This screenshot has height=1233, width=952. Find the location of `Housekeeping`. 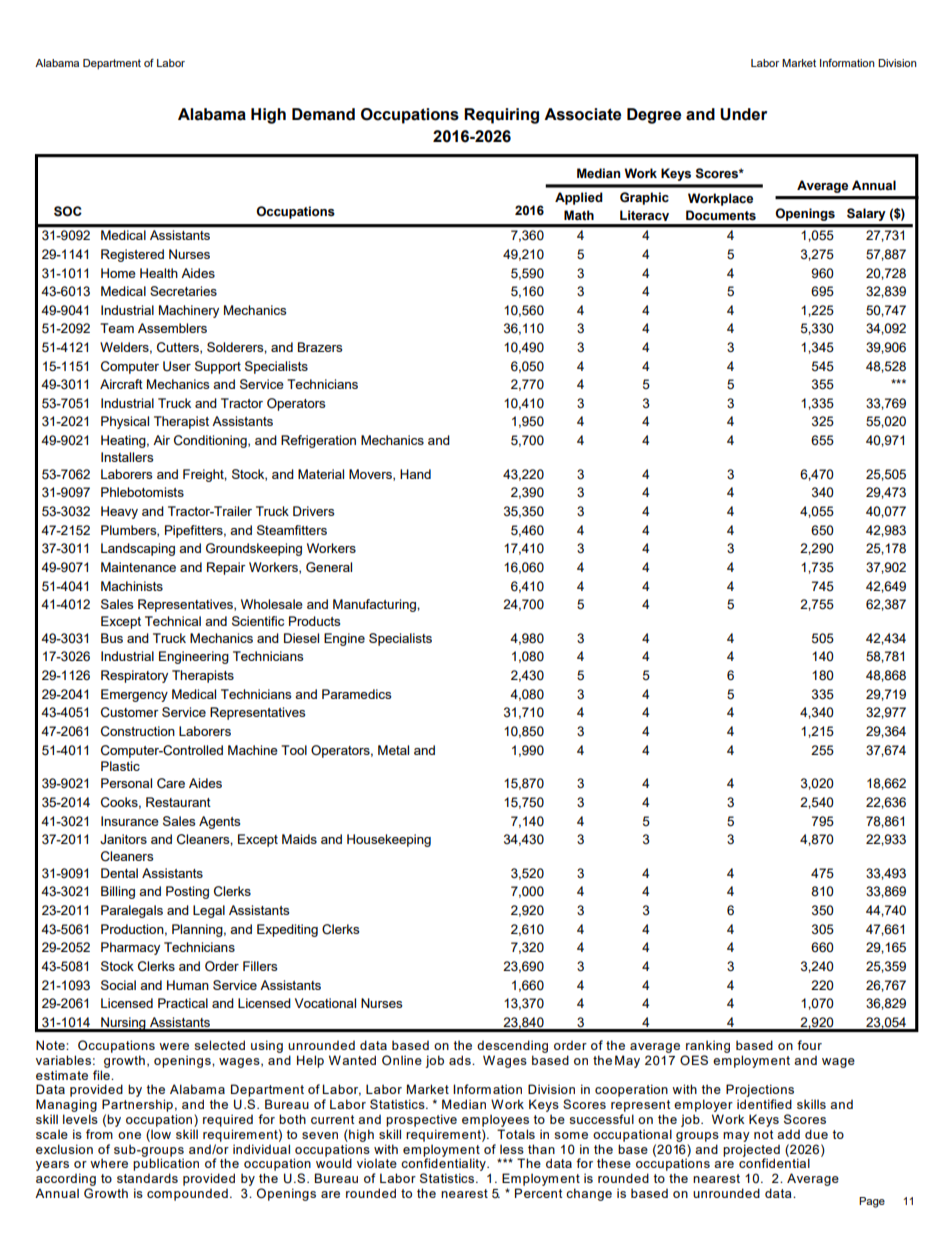

Housekeeping is located at coordinates (389, 840).
